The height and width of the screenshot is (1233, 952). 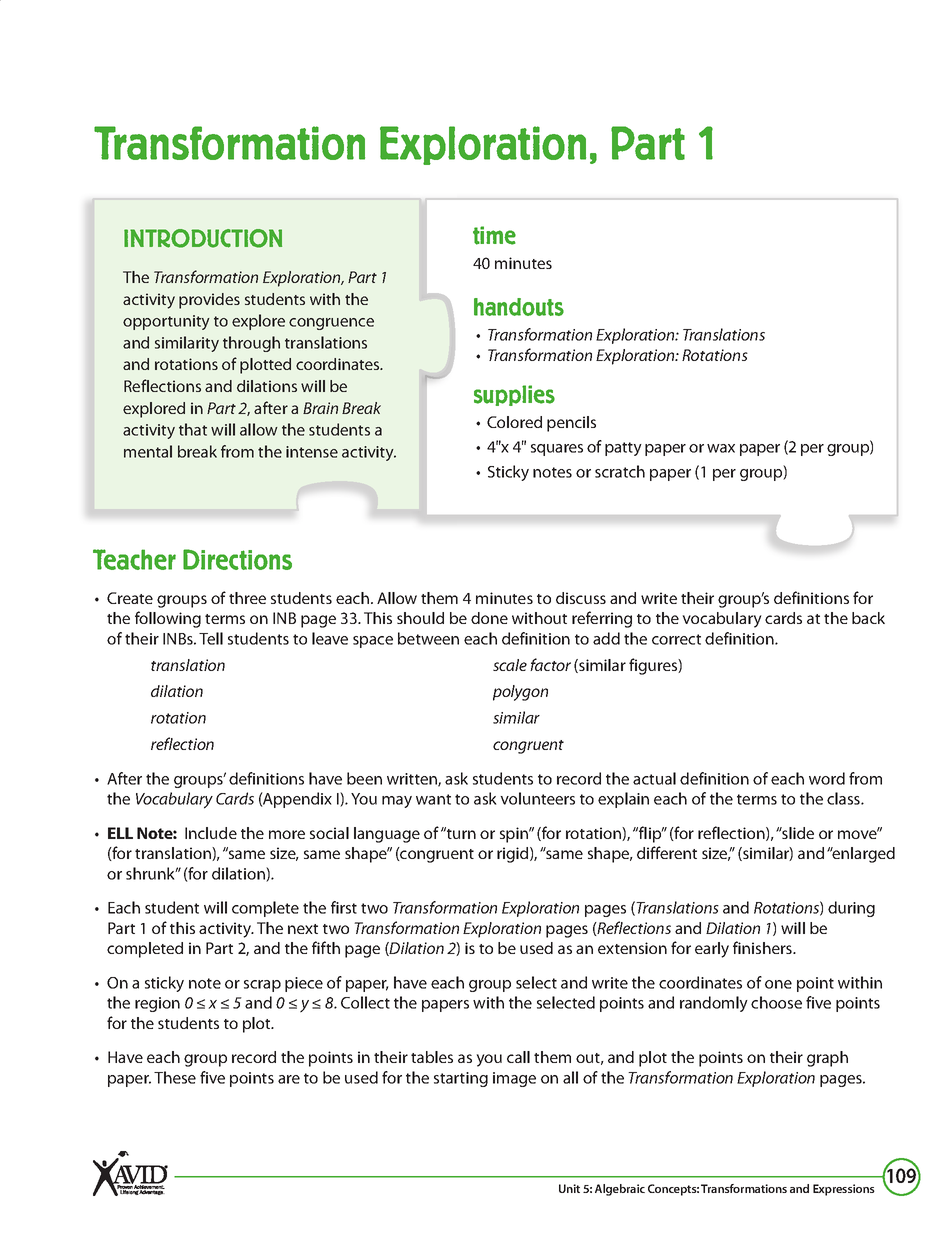 What do you see at coordinates (514, 1079) in the screenshot?
I see `image` at bounding box center [514, 1079].
